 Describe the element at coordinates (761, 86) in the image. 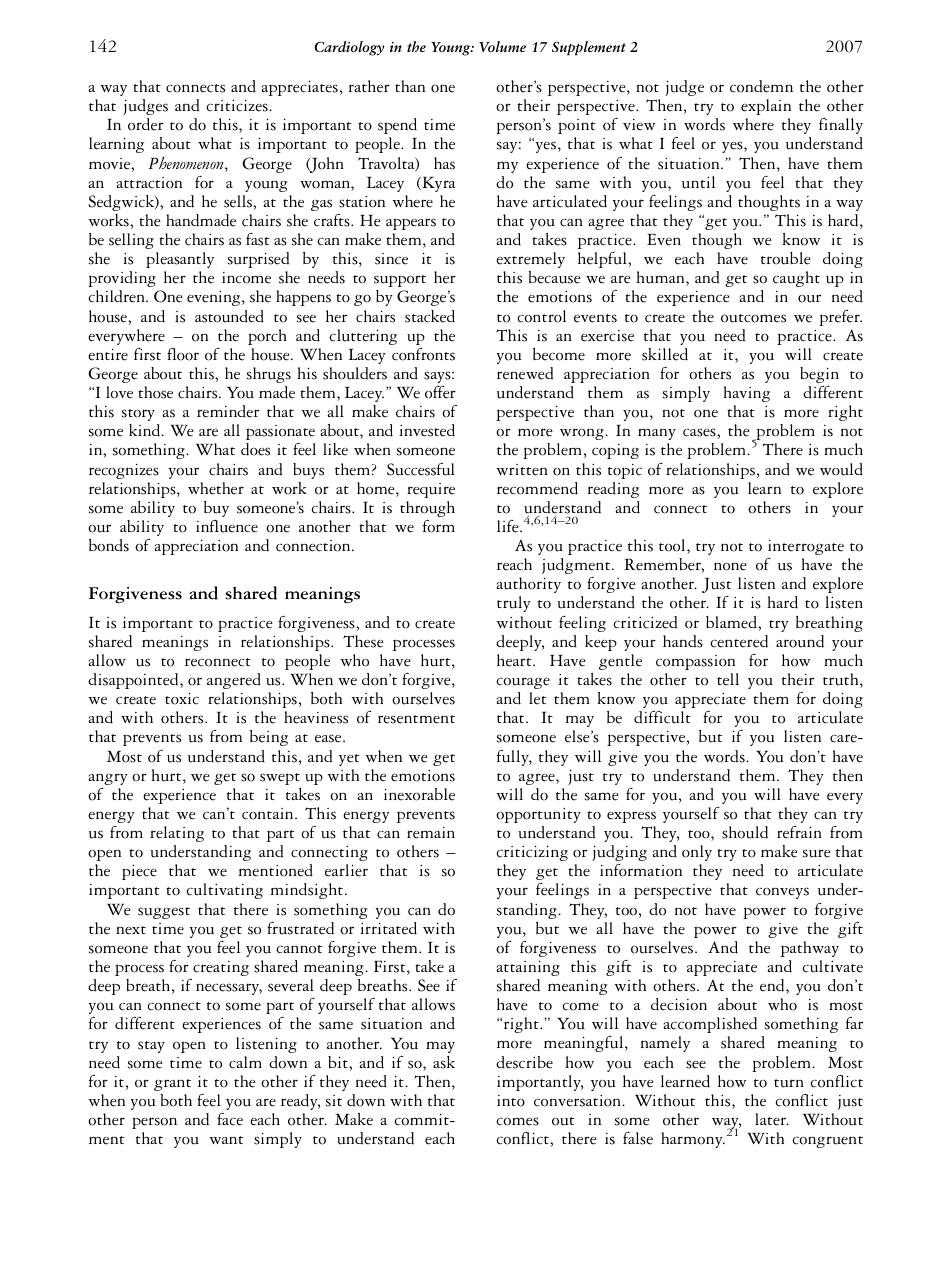

I see `condemn` at that location.
